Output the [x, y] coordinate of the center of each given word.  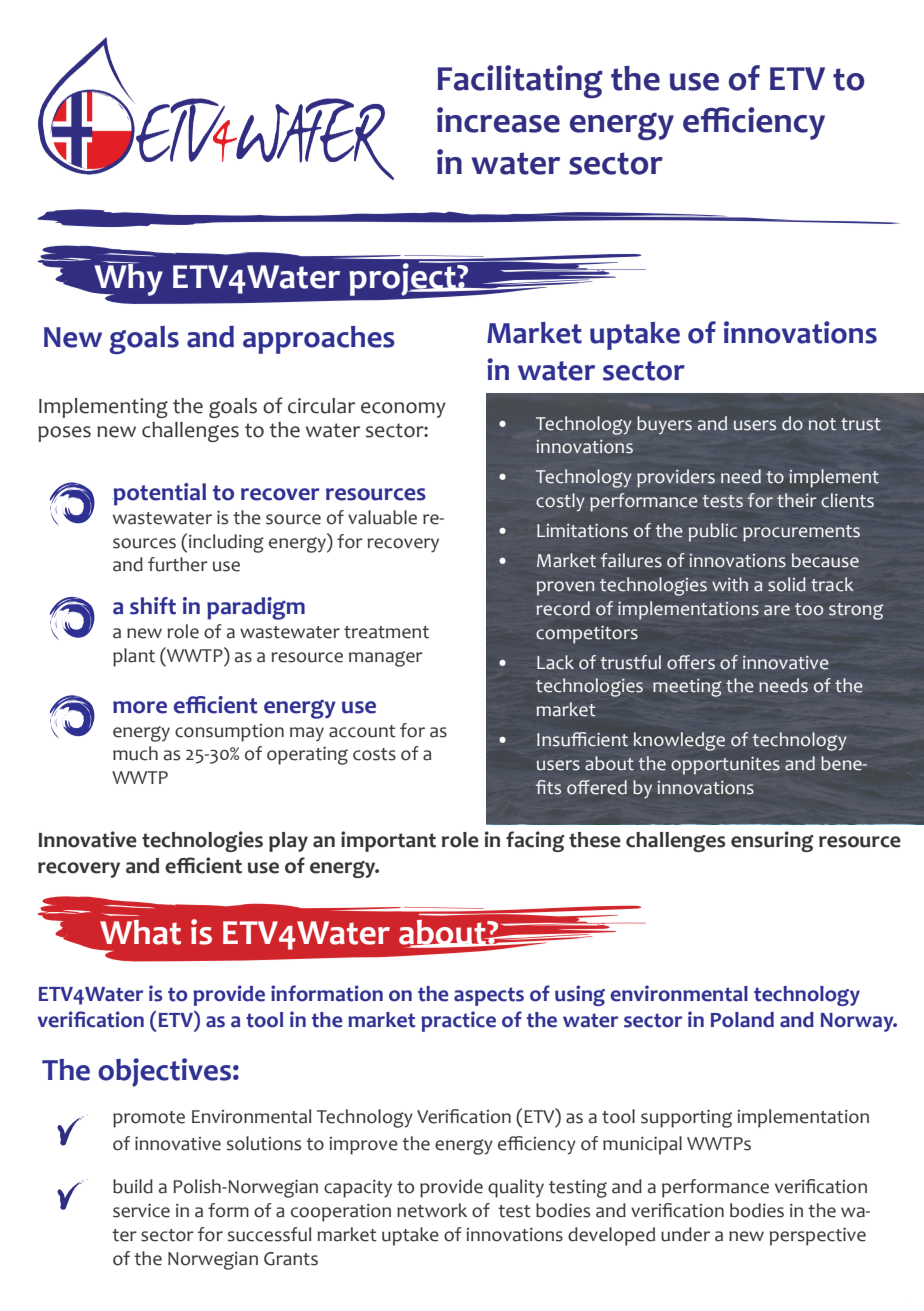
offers [691, 662]
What [140, 932]
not [822, 424]
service [141, 1210]
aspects [489, 996]
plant [134, 657]
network [432, 1210]
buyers [664, 425]
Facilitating [520, 82]
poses [64, 434]
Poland [742, 1020]
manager [386, 659]
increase [498, 120]
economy [403, 410]
